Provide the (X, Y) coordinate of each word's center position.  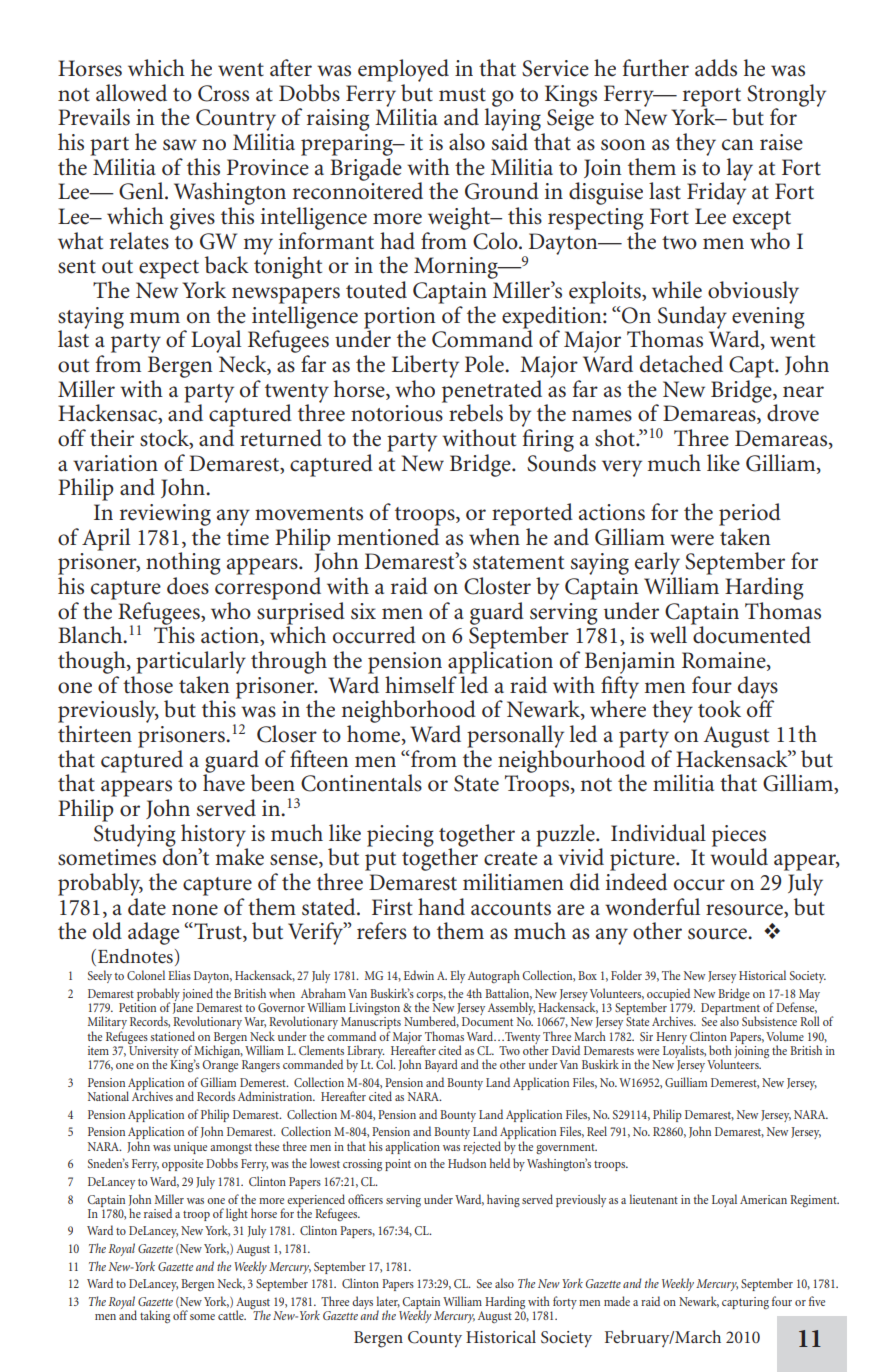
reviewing (165, 515)
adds (716, 68)
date (147, 905)
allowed (131, 93)
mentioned (388, 535)
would (739, 856)
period (750, 514)
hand (441, 907)
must (462, 95)
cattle (232, 1315)
